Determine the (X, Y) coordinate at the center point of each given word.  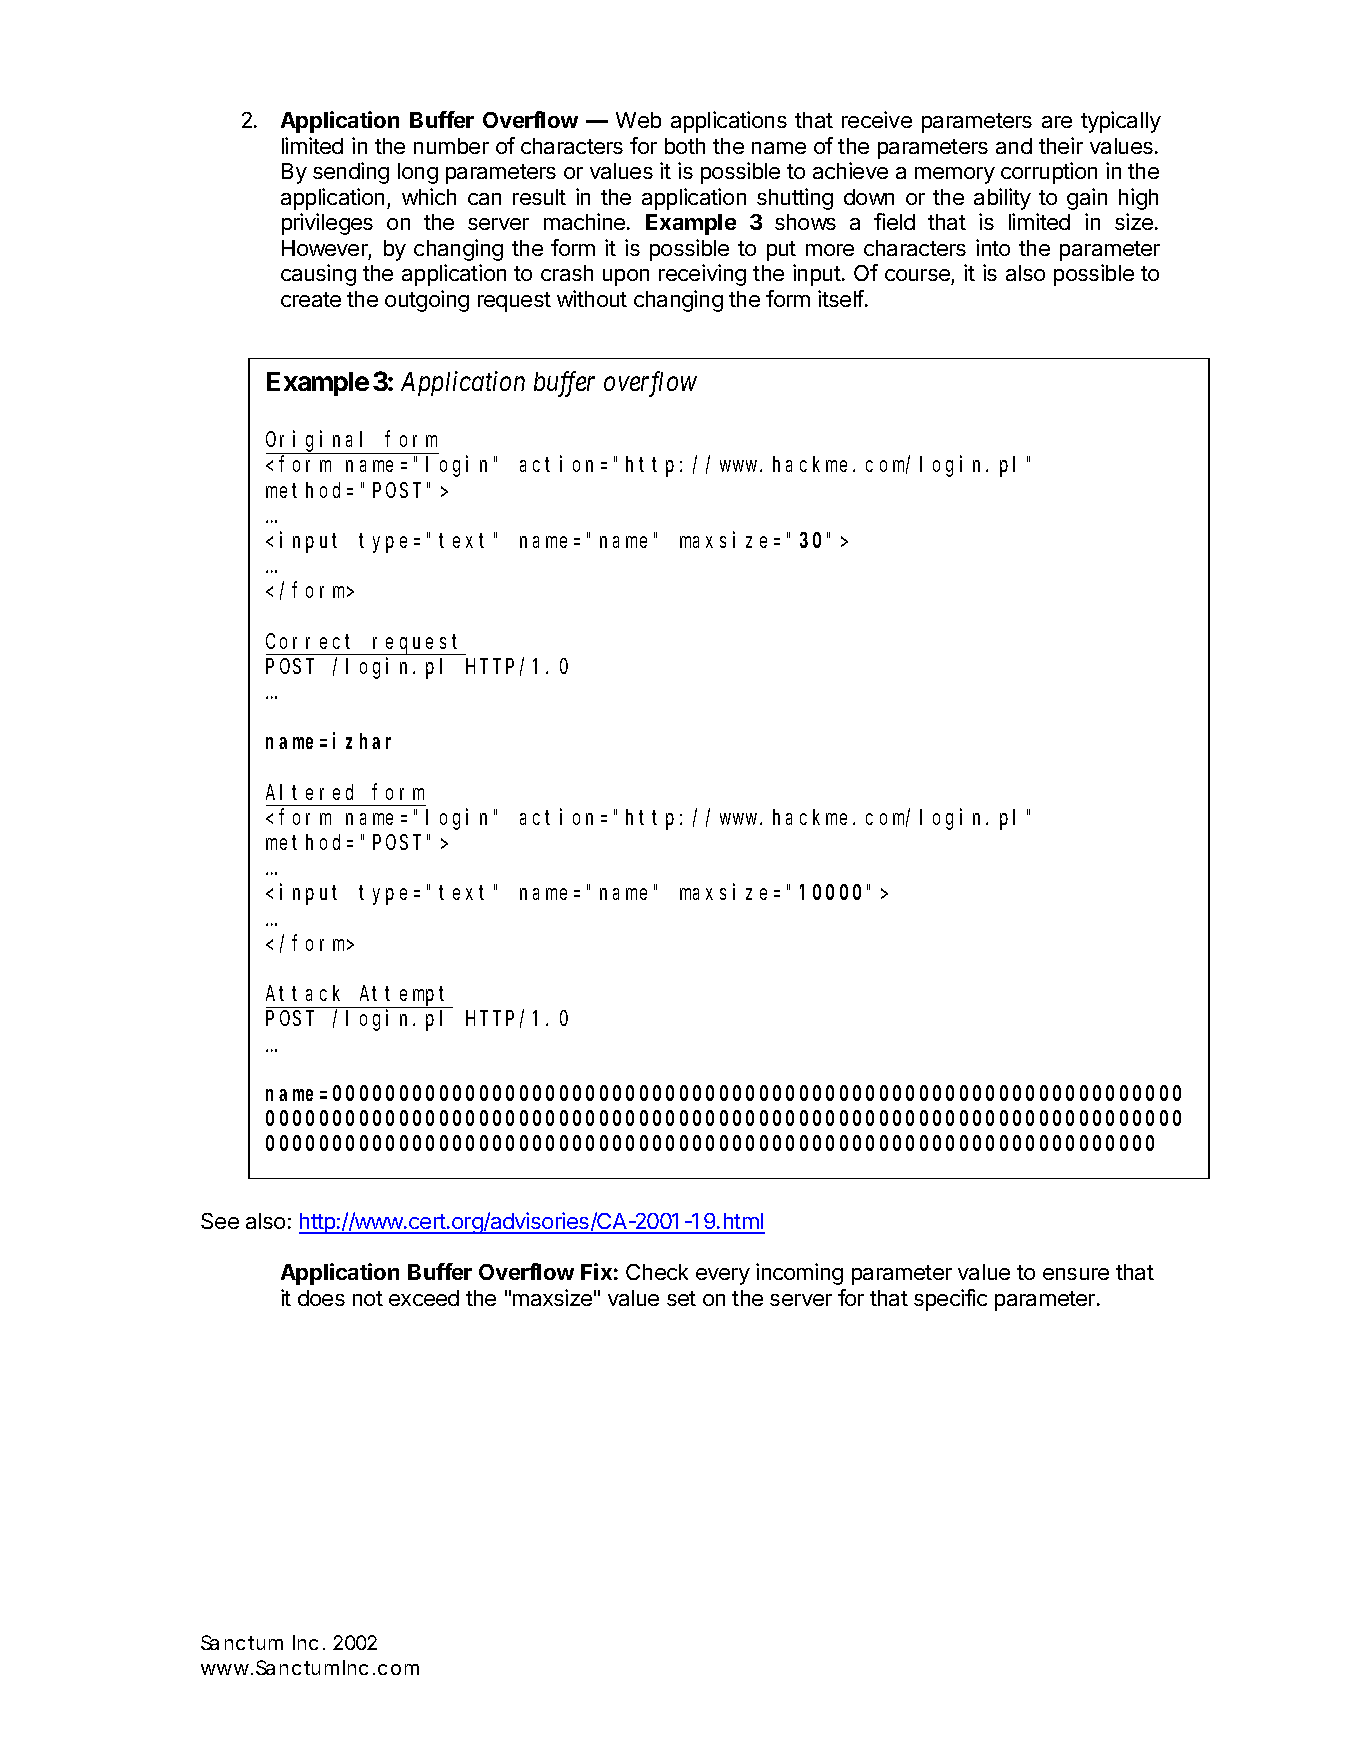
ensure (1076, 1274)
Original (319, 442)
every (723, 1276)
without (592, 298)
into (993, 247)
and (1014, 146)
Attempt (405, 997)
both (685, 146)
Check (657, 1272)
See (220, 1221)
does (321, 1298)
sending (351, 173)
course (918, 277)
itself (841, 298)
